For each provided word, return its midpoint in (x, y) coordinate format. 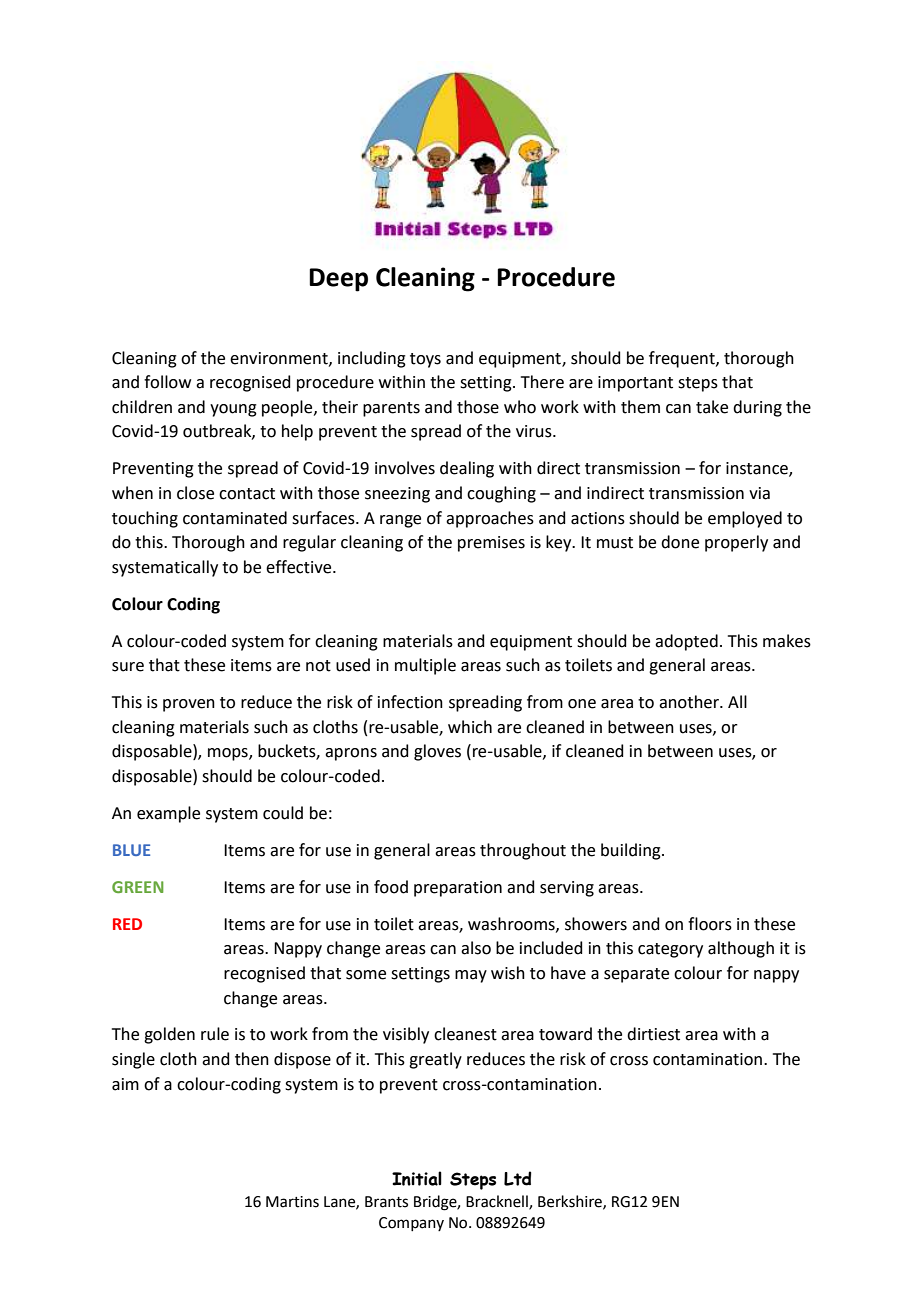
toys (425, 360)
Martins (292, 1202)
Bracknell (498, 1202)
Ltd (518, 1178)
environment (280, 359)
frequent (683, 359)
